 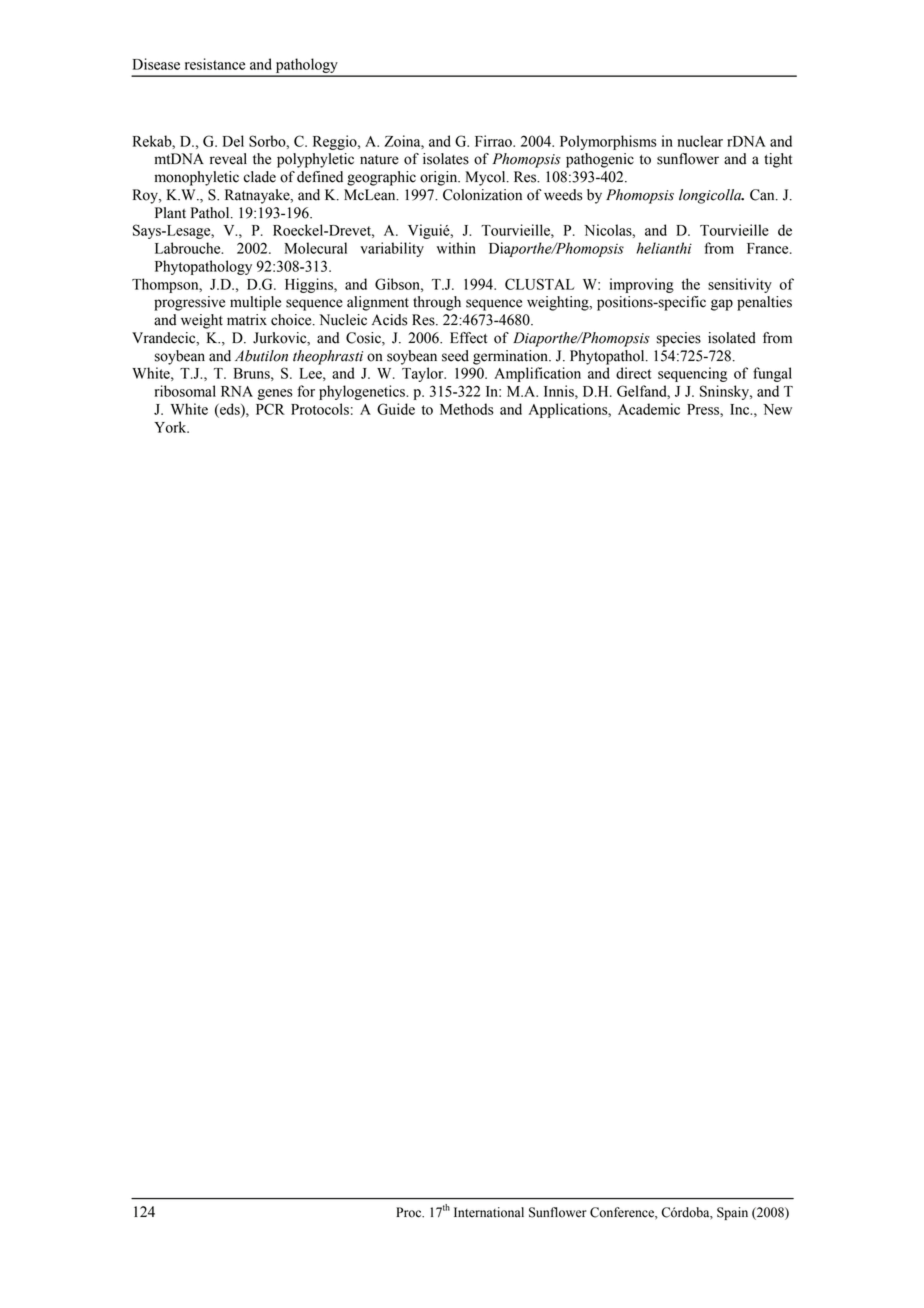 I want to click on seed, so click(x=455, y=356).
